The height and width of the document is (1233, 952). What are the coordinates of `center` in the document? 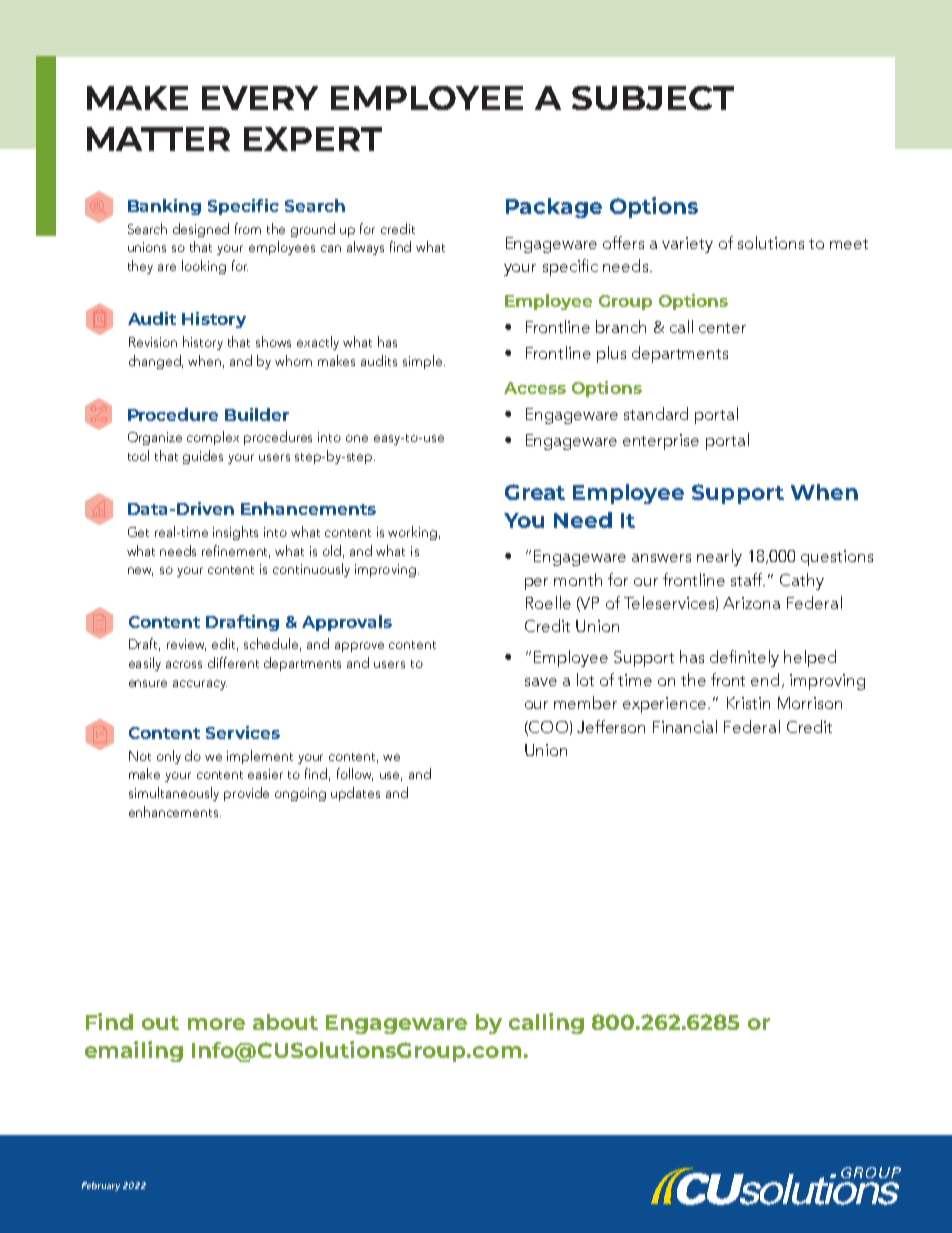 It's located at (722, 328).
